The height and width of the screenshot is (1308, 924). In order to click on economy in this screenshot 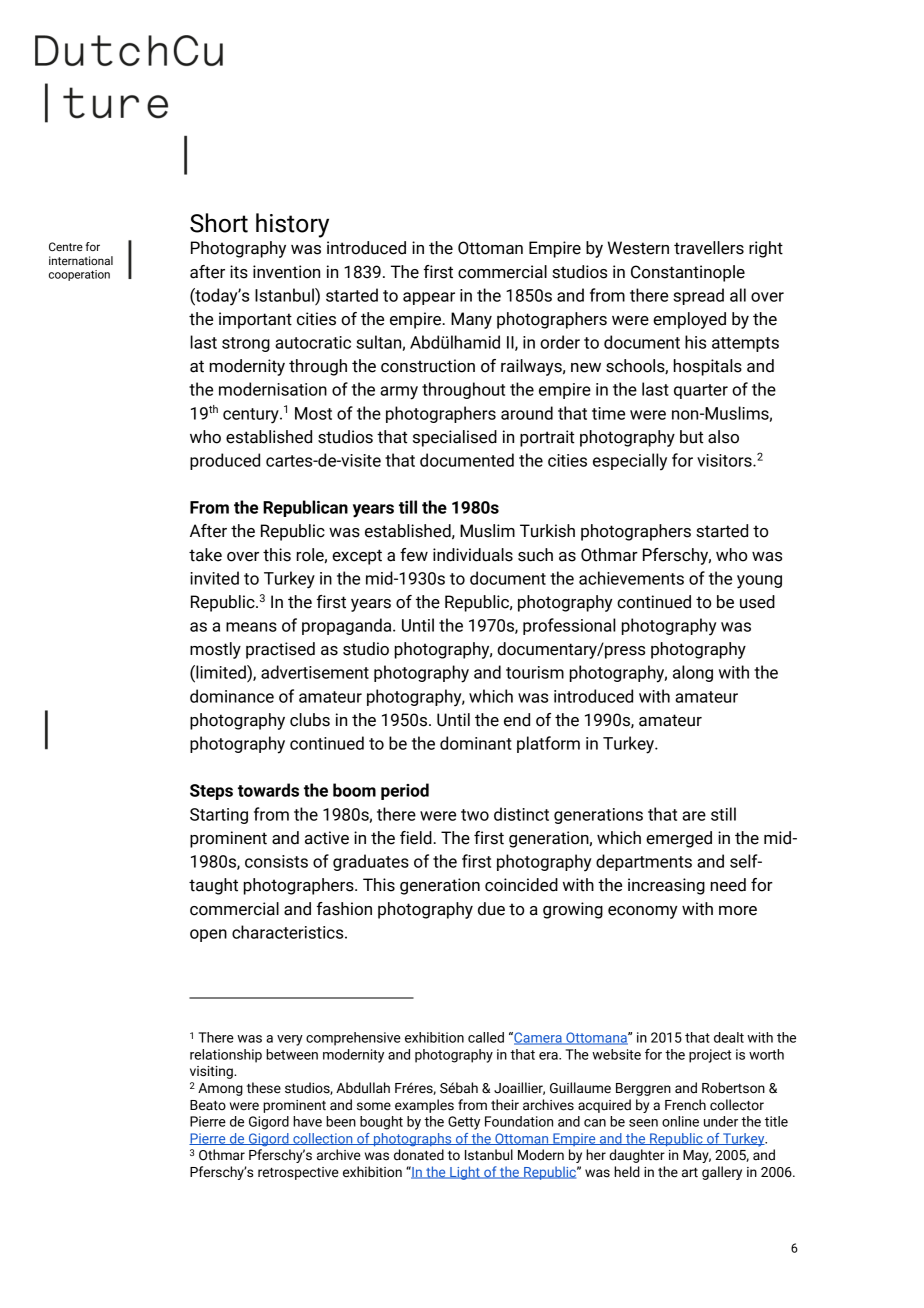, I will do `click(643, 912)`.
